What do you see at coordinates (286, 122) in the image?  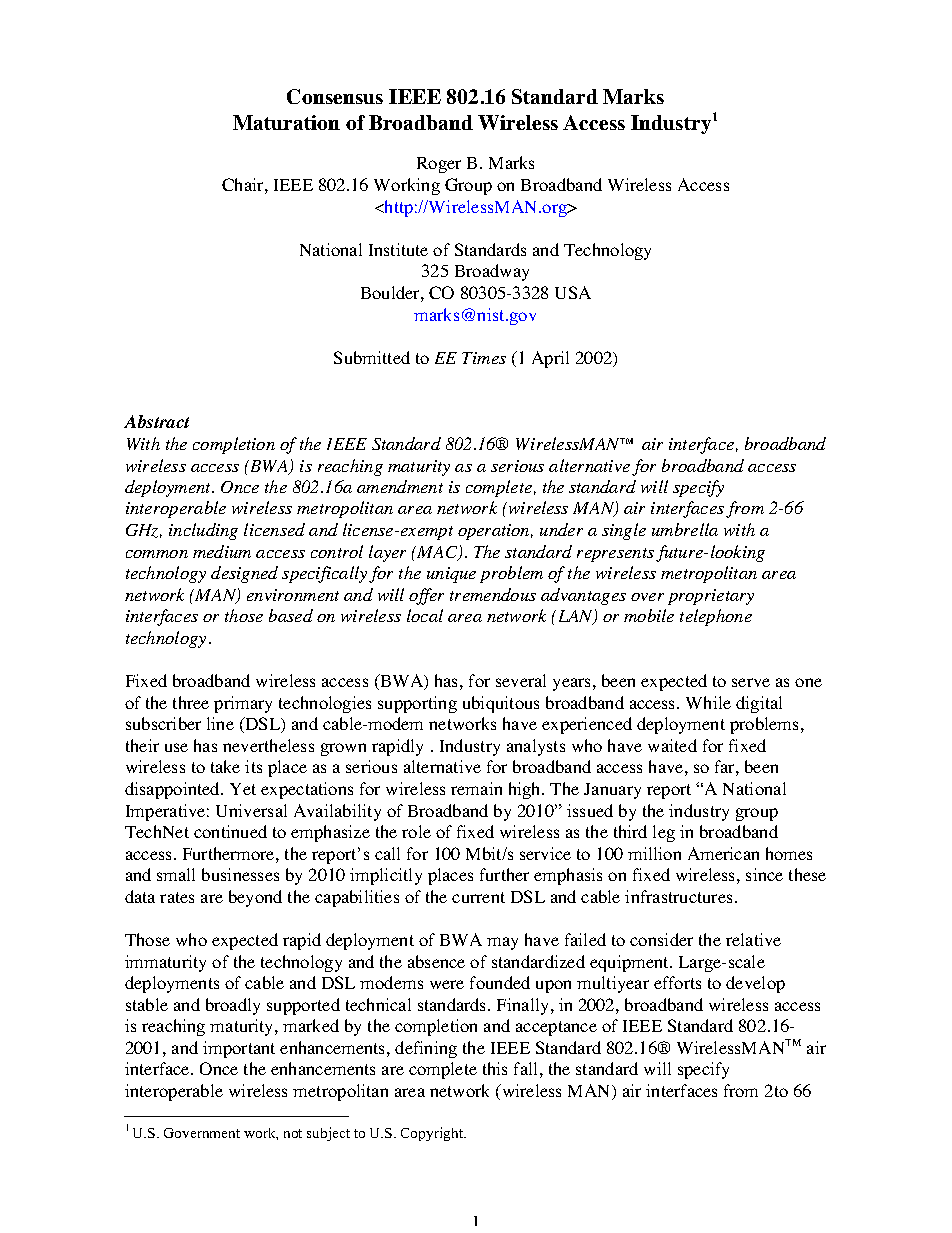 I see `Maturation` at bounding box center [286, 122].
